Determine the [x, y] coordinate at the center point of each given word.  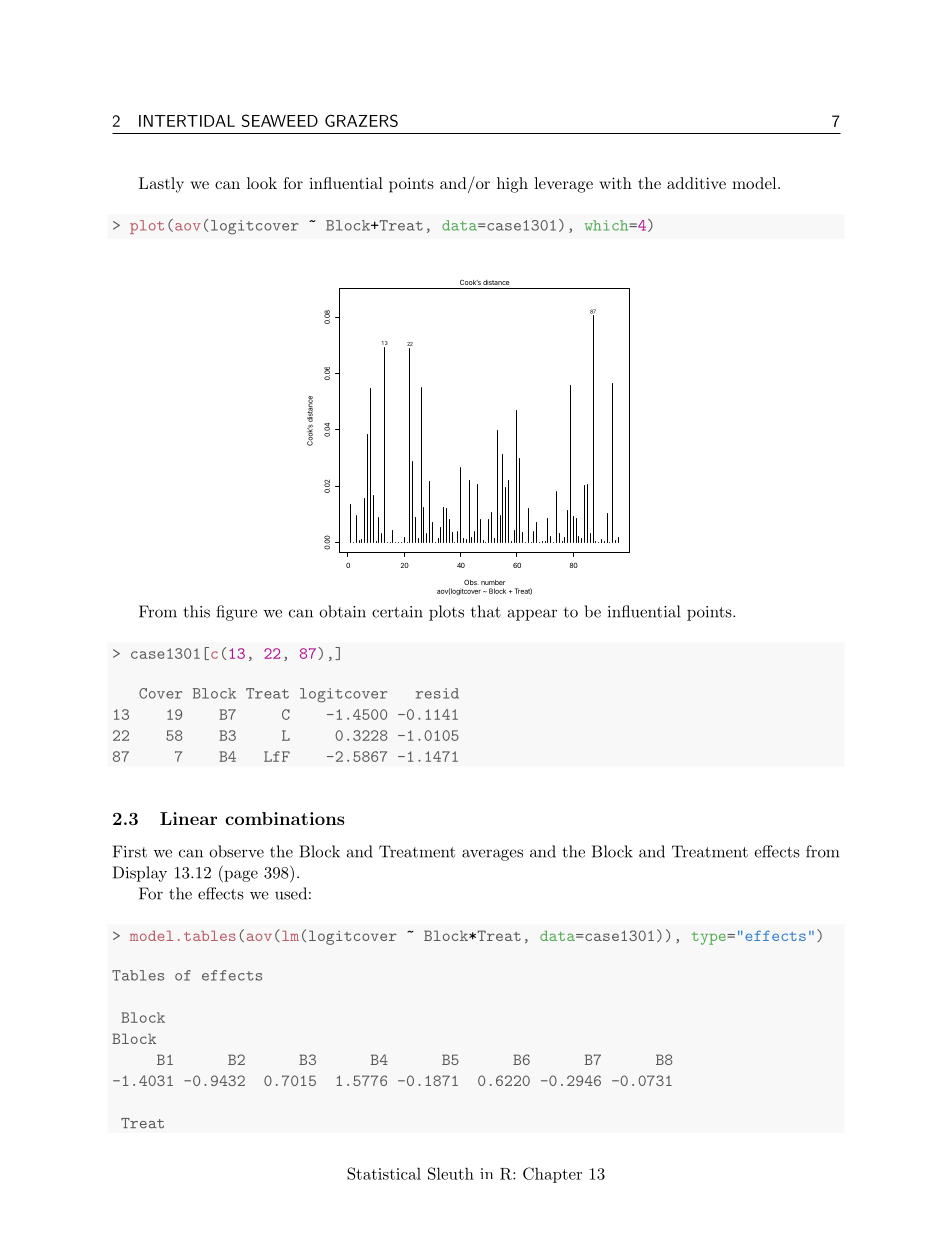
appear [532, 615]
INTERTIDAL [187, 121]
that [486, 611]
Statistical [384, 1173]
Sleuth [451, 1173]
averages [492, 855]
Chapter [552, 1175]
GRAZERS [361, 120]
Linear [188, 818]
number [493, 582]
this [196, 611]
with [615, 183]
